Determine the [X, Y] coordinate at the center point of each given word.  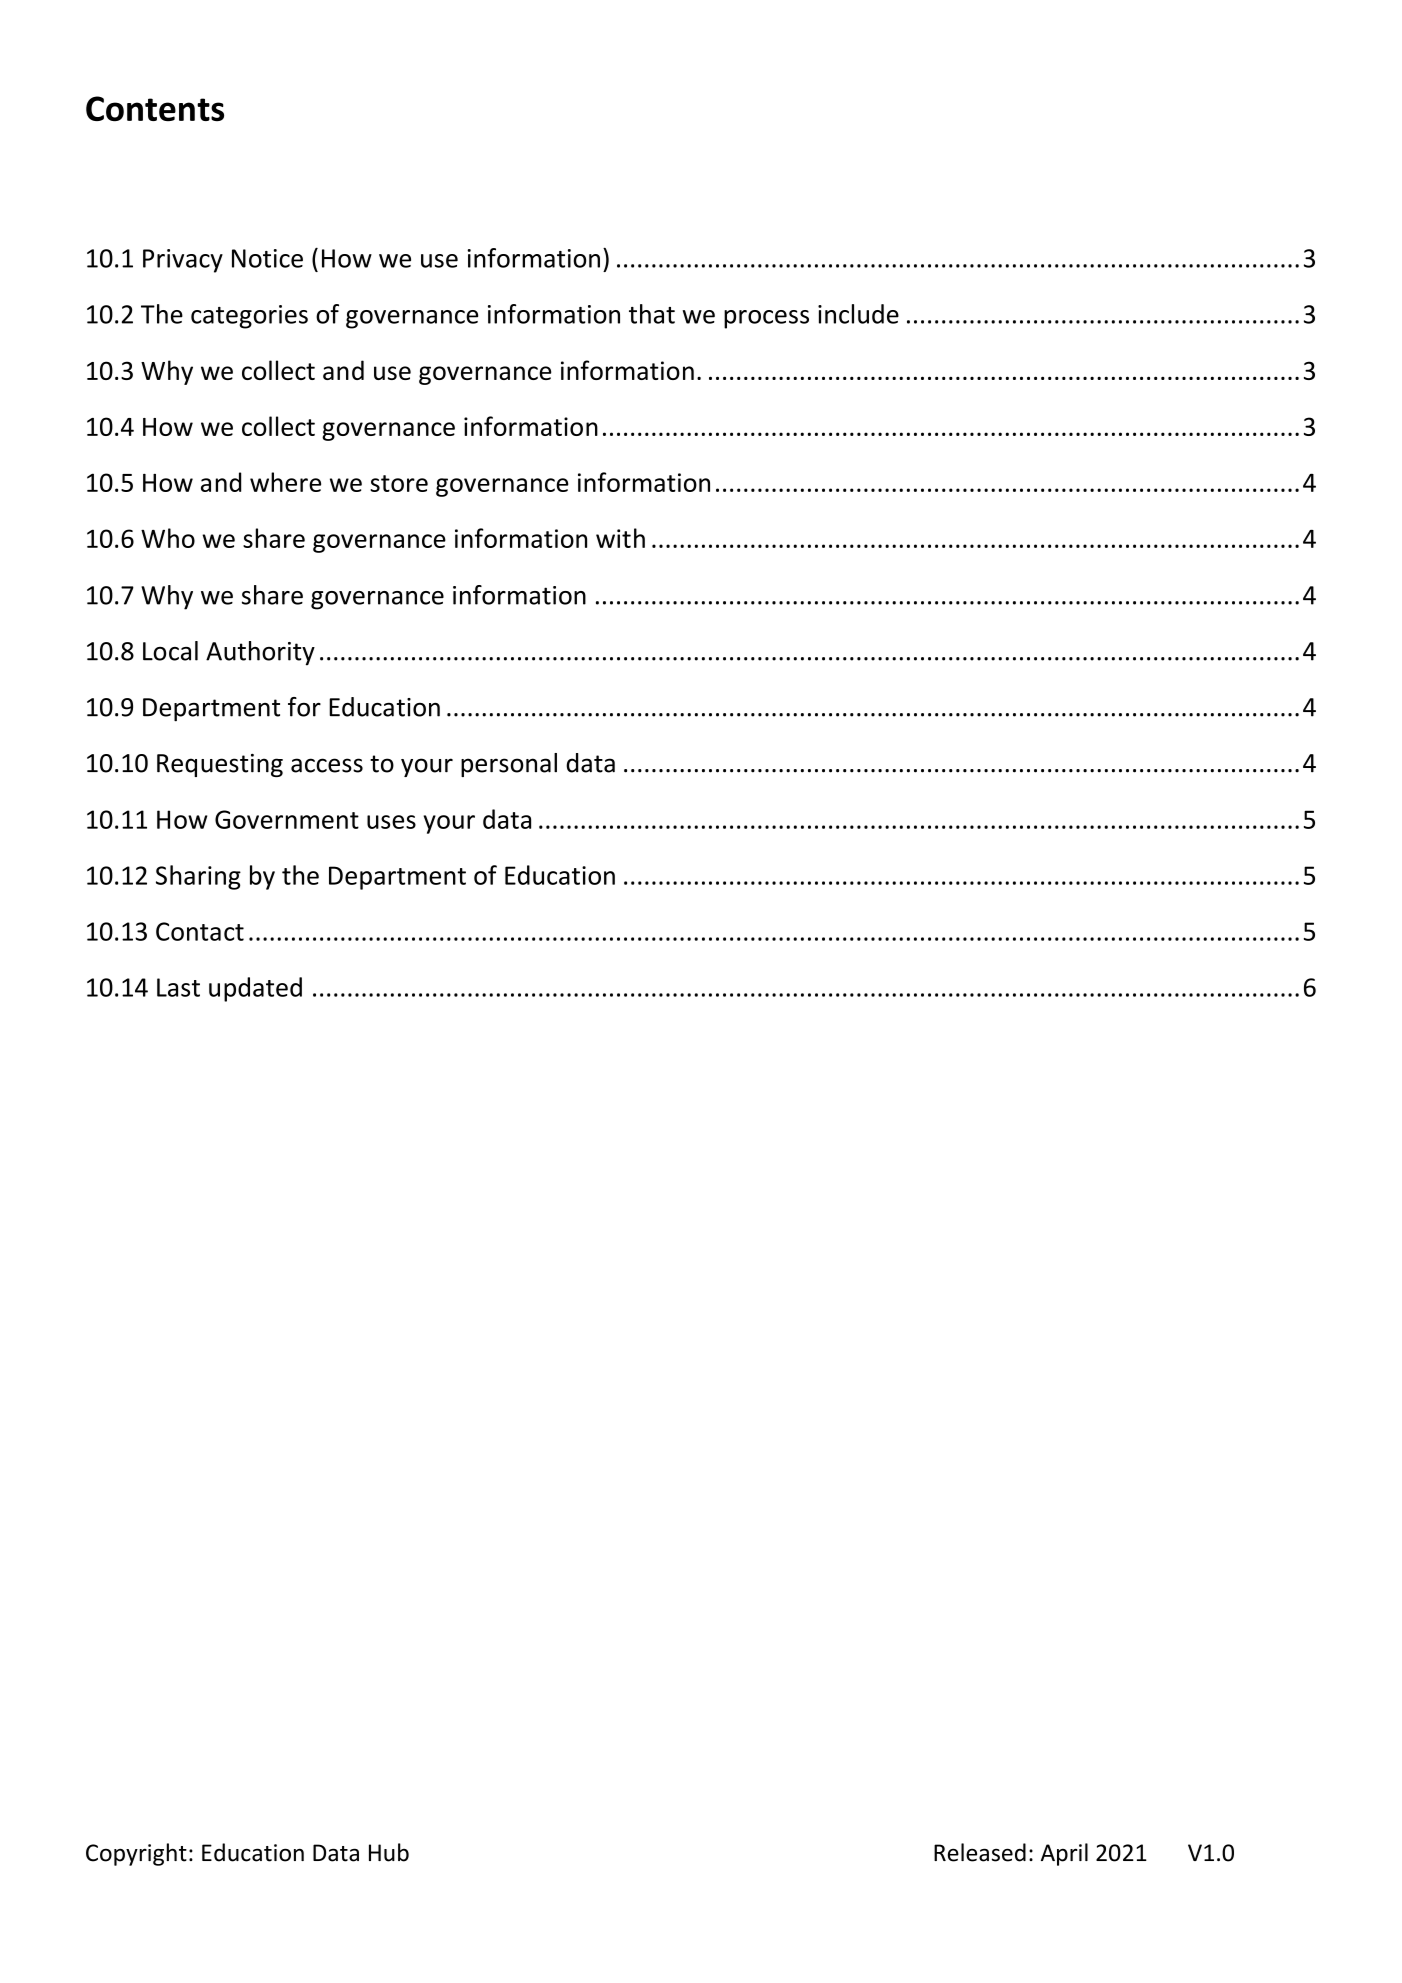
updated [255, 989]
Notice [267, 258]
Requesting [220, 765]
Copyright [136, 1854]
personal [509, 765]
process [766, 319]
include [858, 314]
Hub [389, 1852]
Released [980, 1852]
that [652, 314]
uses [391, 822]
